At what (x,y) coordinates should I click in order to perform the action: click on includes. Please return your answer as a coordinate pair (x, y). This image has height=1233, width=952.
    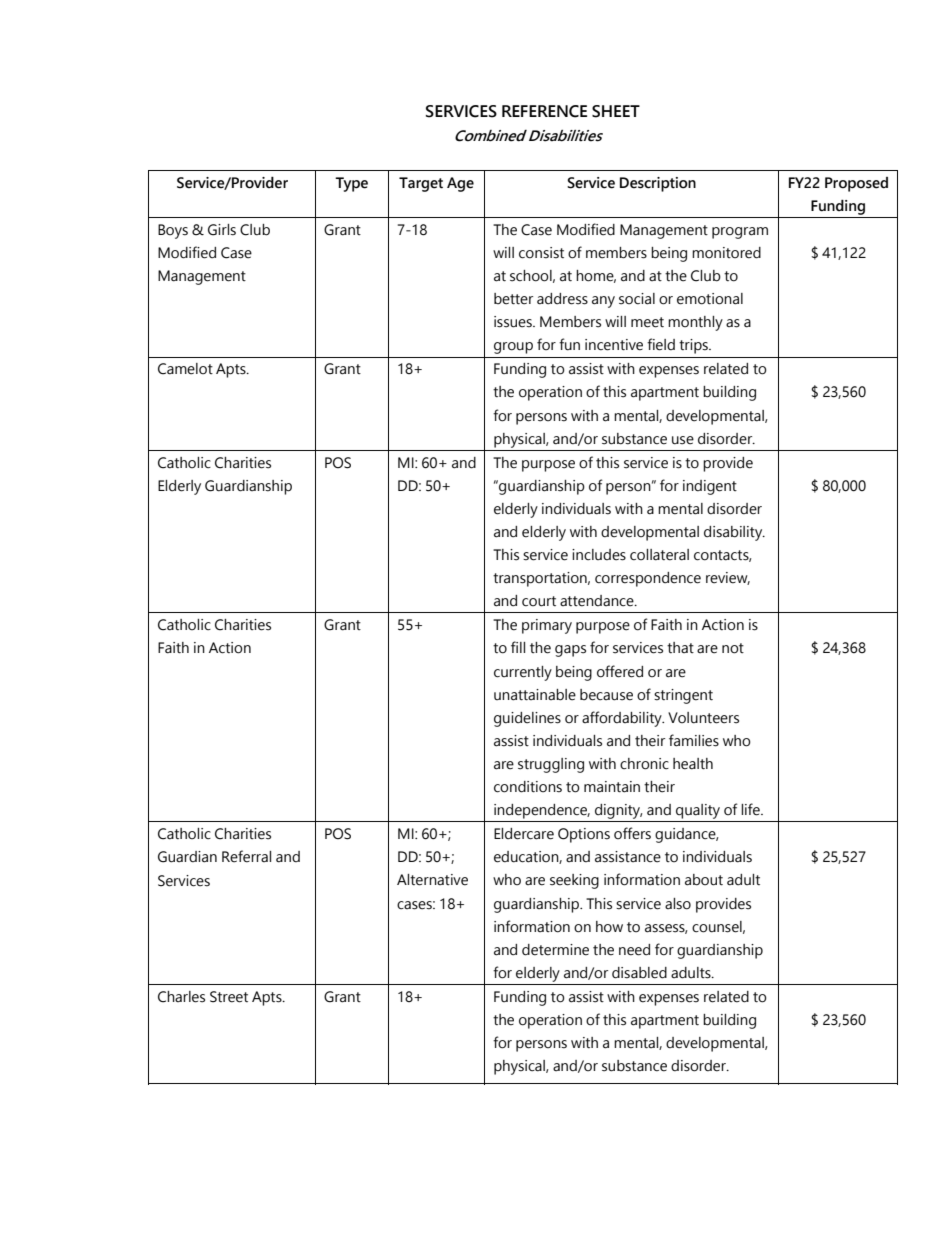
    Looking at the image, I should click on (599, 555).
